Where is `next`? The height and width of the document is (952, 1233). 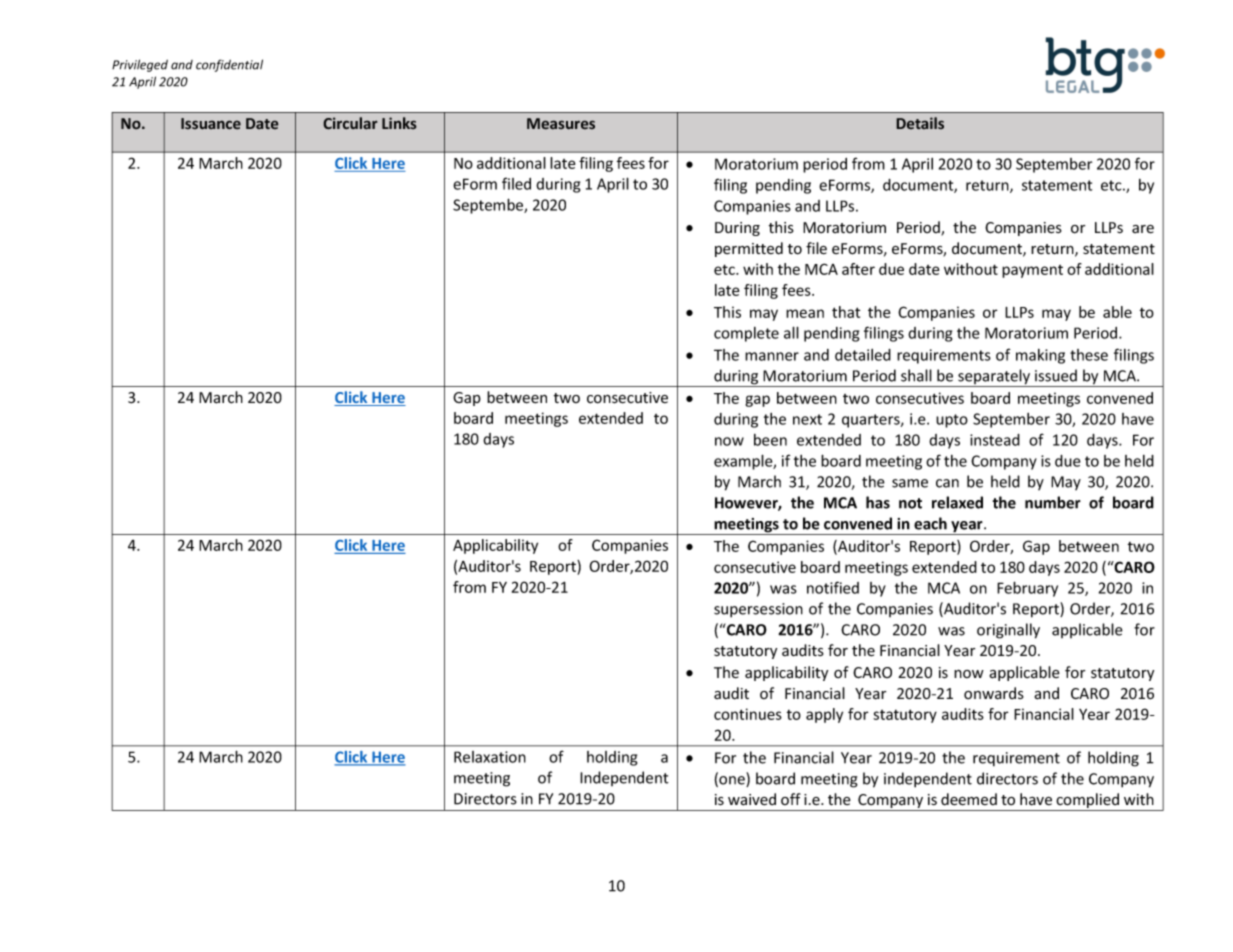
next is located at coordinates (807, 419).
